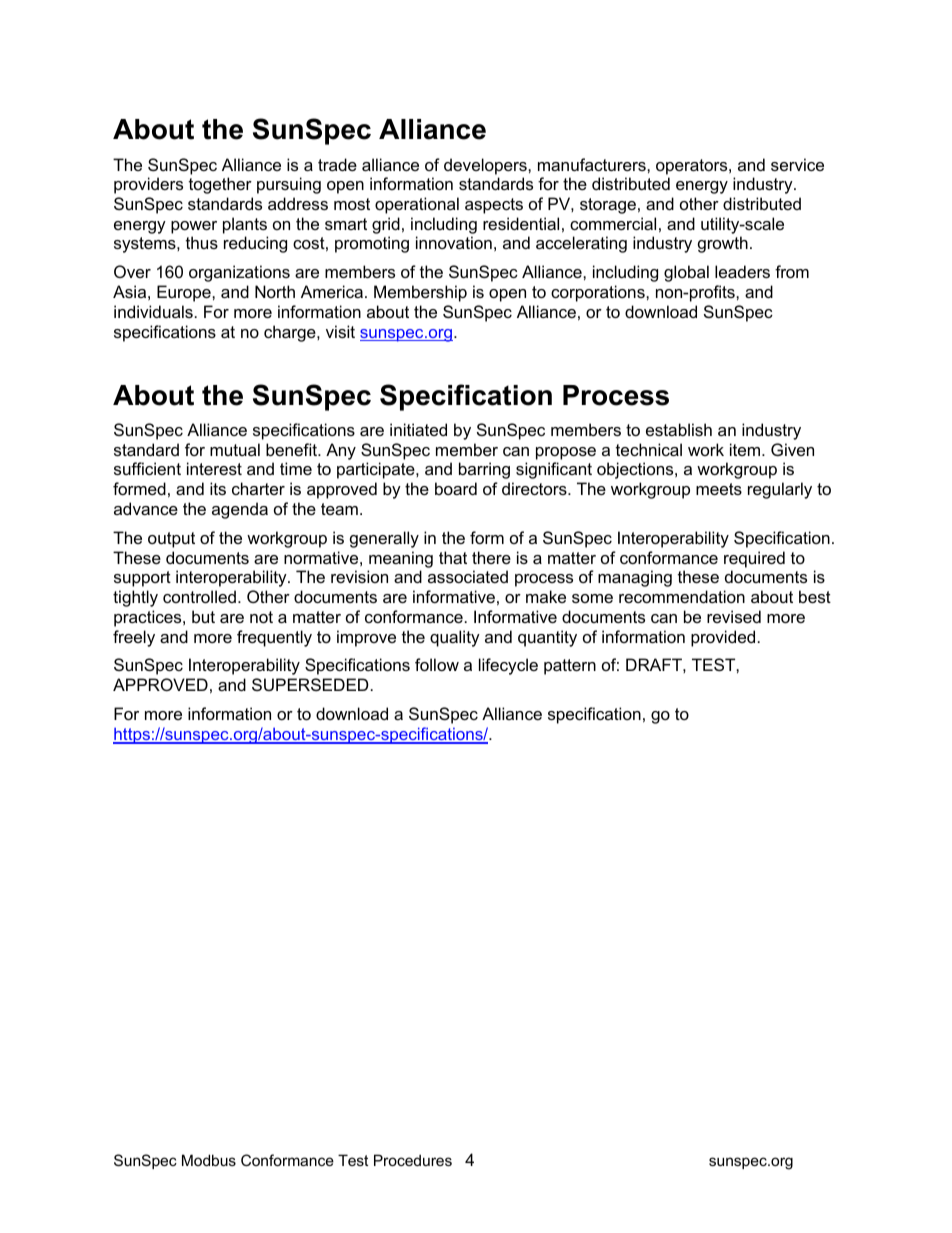  What do you see at coordinates (570, 667) in the screenshot?
I see `pattern` at bounding box center [570, 667].
